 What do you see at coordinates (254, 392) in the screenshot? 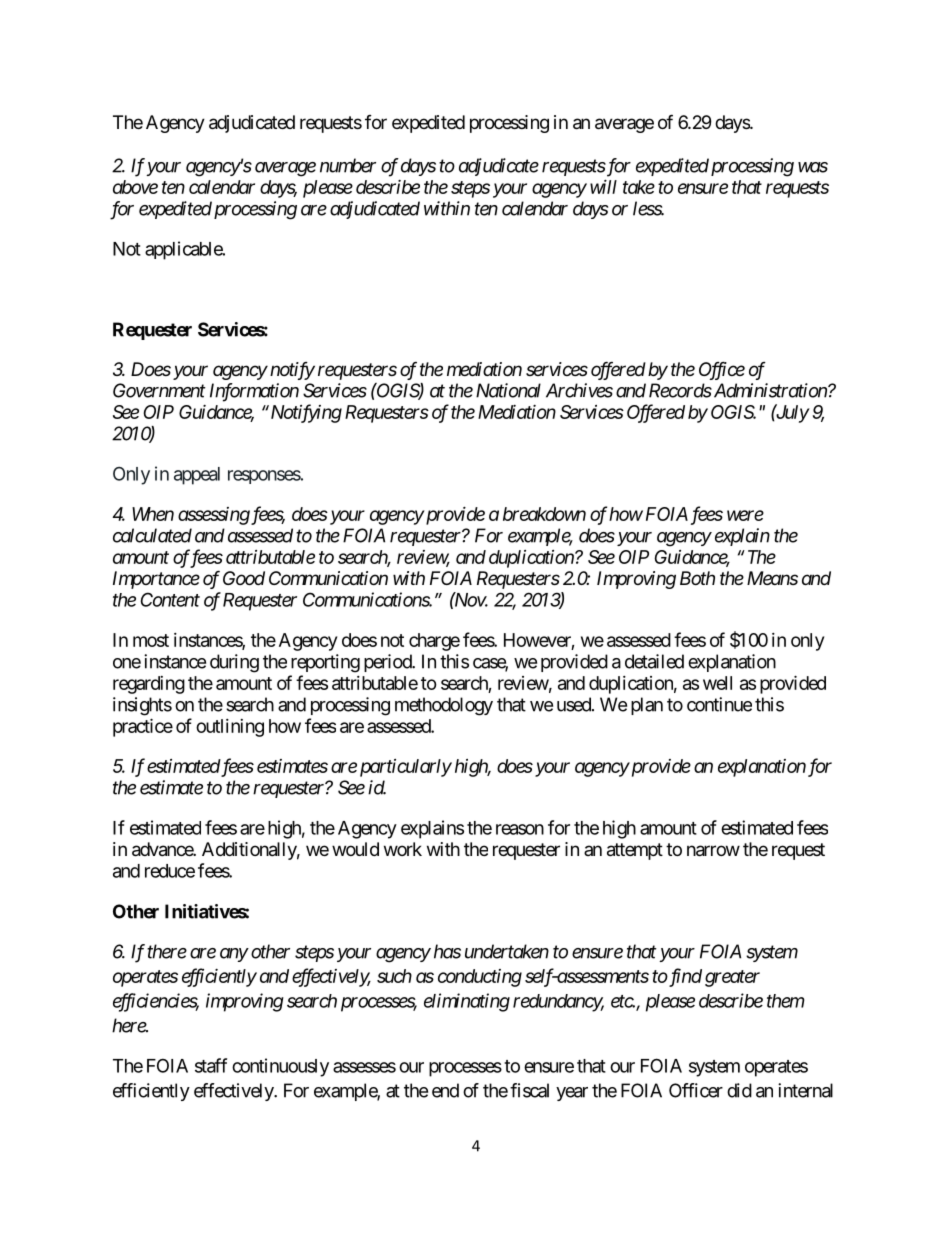
I see `Information` at bounding box center [254, 392].
